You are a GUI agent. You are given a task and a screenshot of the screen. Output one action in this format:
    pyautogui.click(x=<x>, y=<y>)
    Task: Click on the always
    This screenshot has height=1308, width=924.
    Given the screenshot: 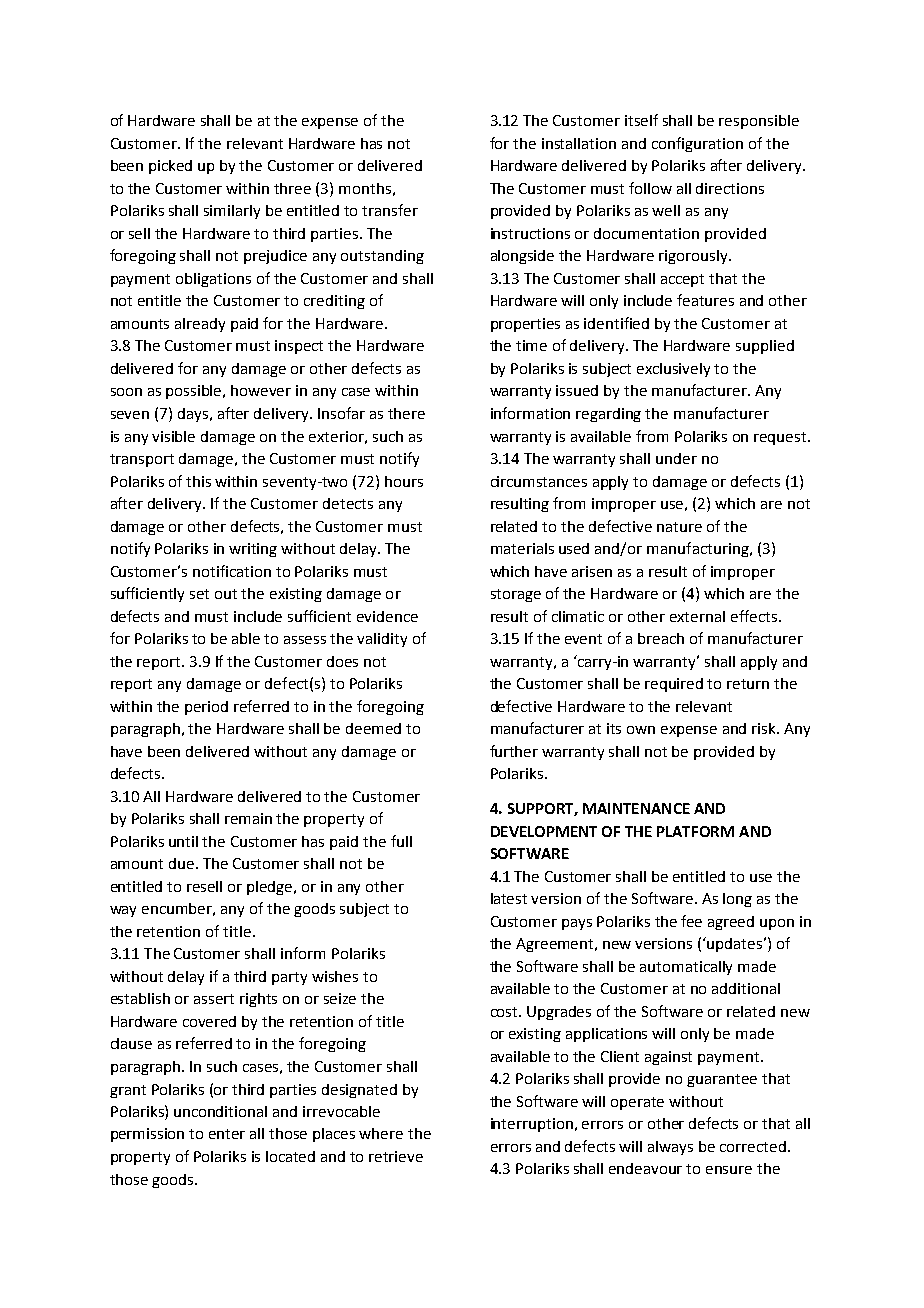 What is the action you would take?
    pyautogui.click(x=670, y=1148)
